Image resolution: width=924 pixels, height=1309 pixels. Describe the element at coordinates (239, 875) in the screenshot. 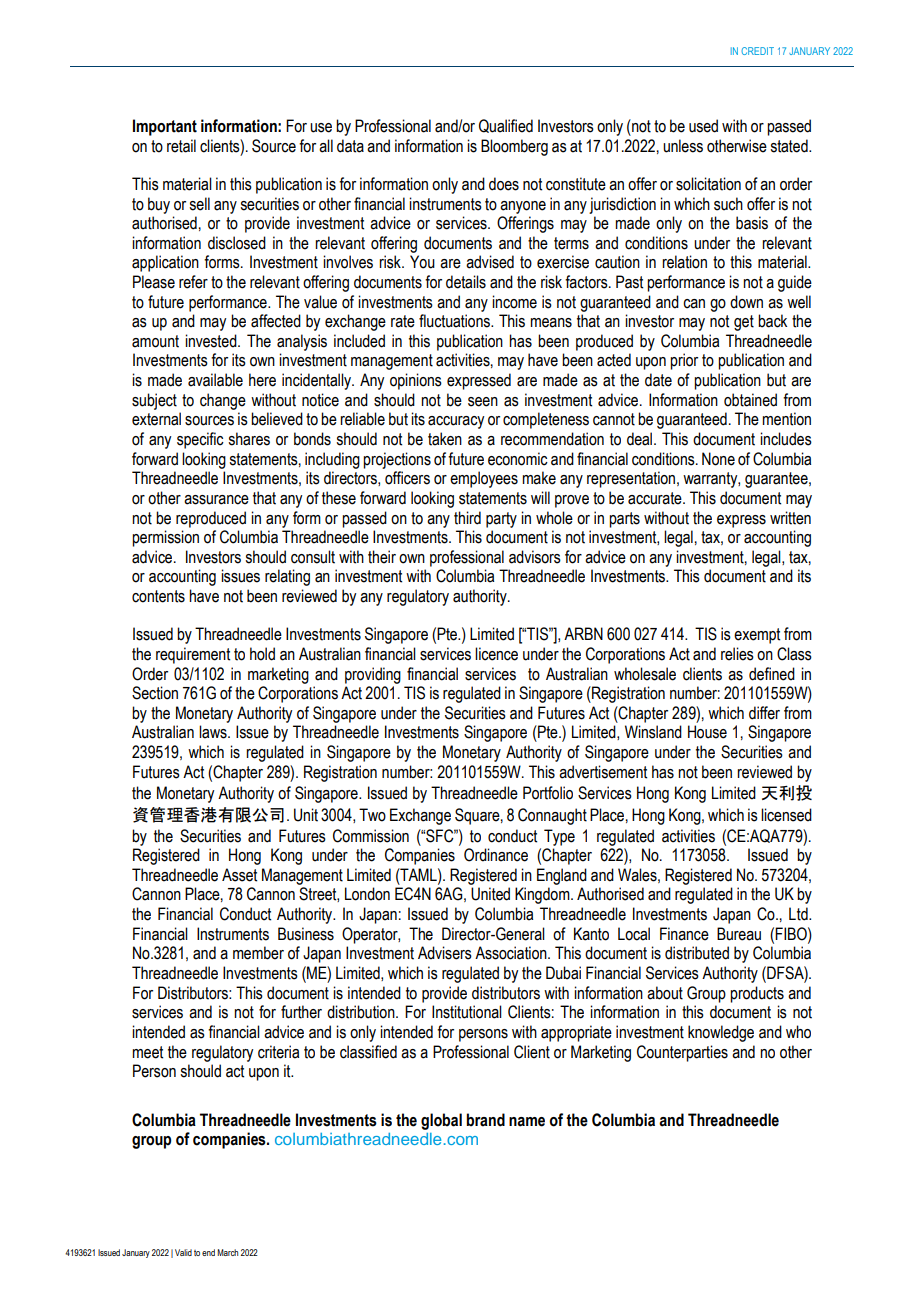

I see `Asset` at that location.
